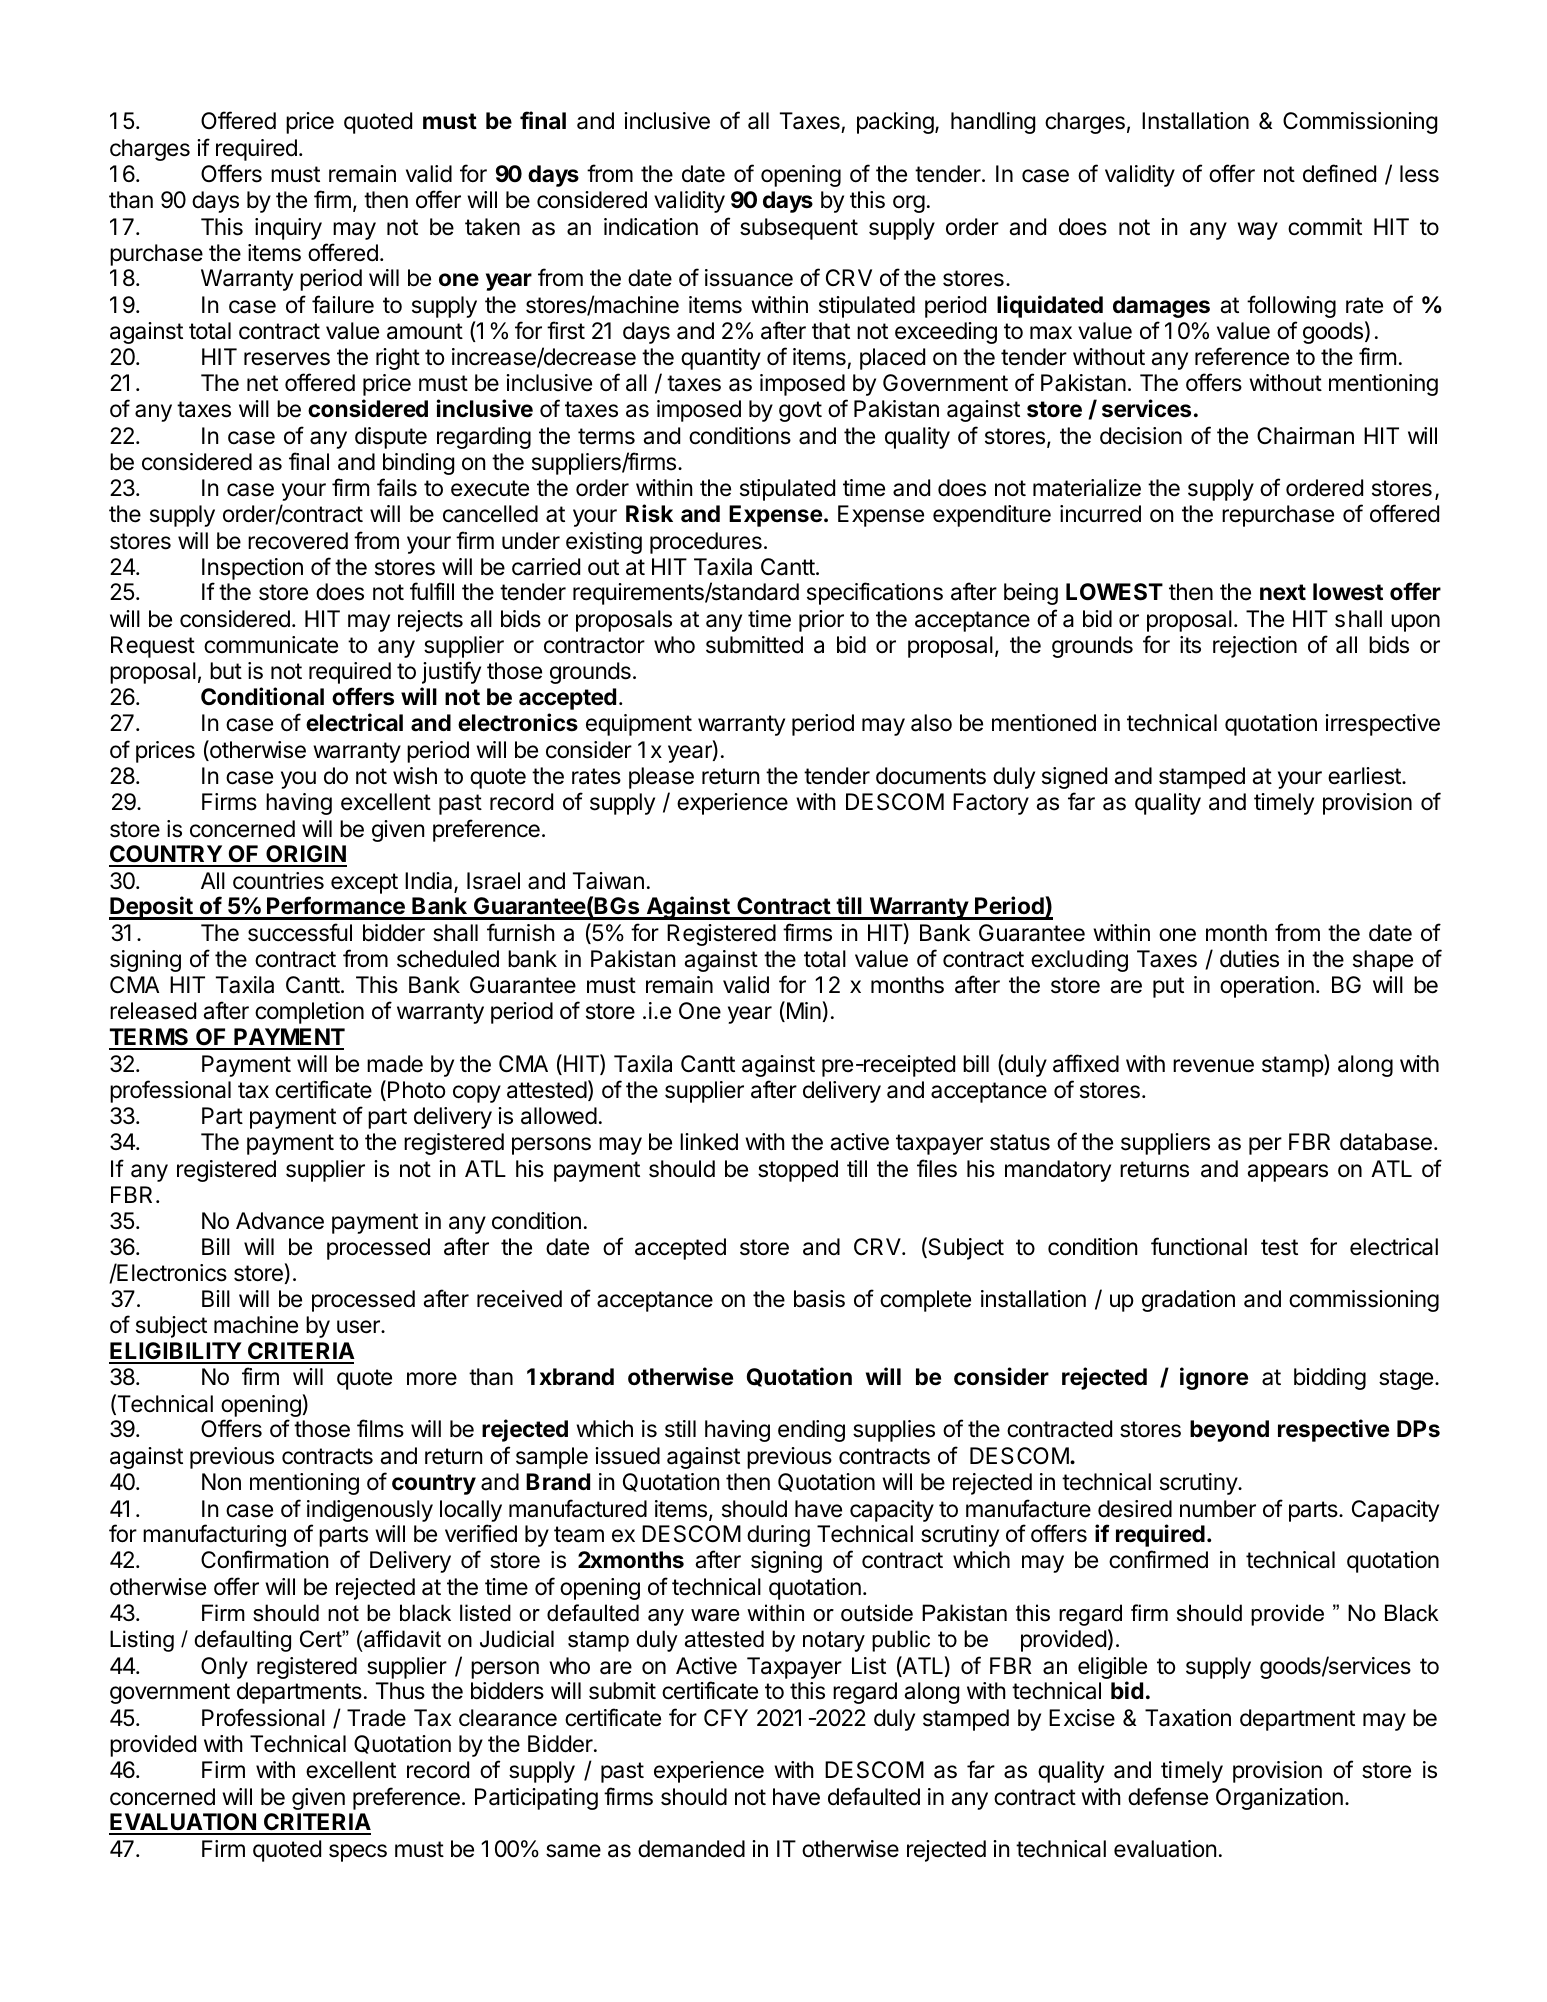 This screenshot has width=1547, height=2002. Describe the element at coordinates (1279, 1799) in the screenshot. I see `Organization` at that location.
